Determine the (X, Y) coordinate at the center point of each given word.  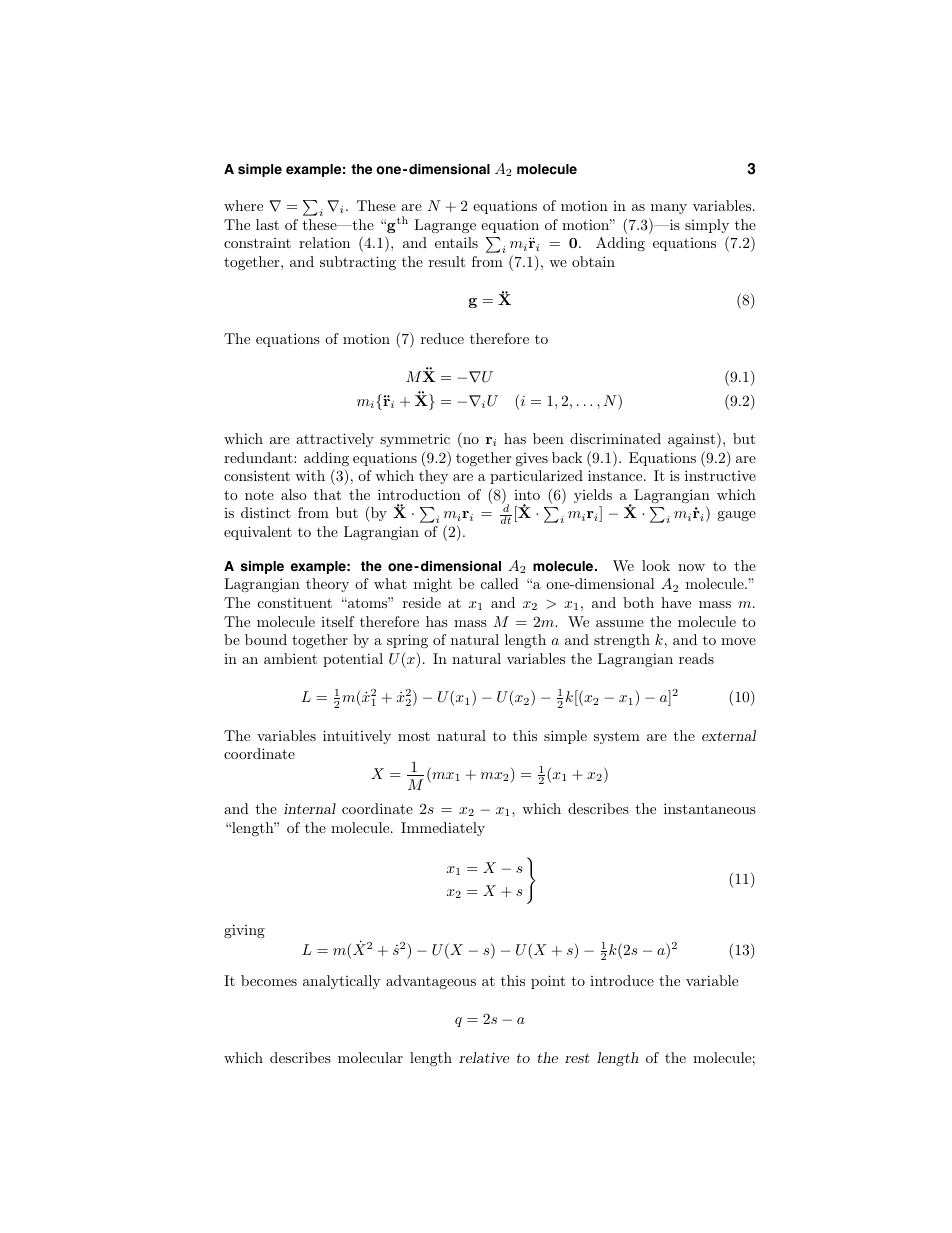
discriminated (615, 438)
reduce (442, 338)
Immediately (443, 829)
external (729, 735)
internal (310, 808)
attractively (335, 440)
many (669, 209)
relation (324, 242)
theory (327, 585)
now (691, 567)
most (414, 736)
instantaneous (710, 808)
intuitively (357, 737)
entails (456, 242)
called (500, 583)
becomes (269, 980)
